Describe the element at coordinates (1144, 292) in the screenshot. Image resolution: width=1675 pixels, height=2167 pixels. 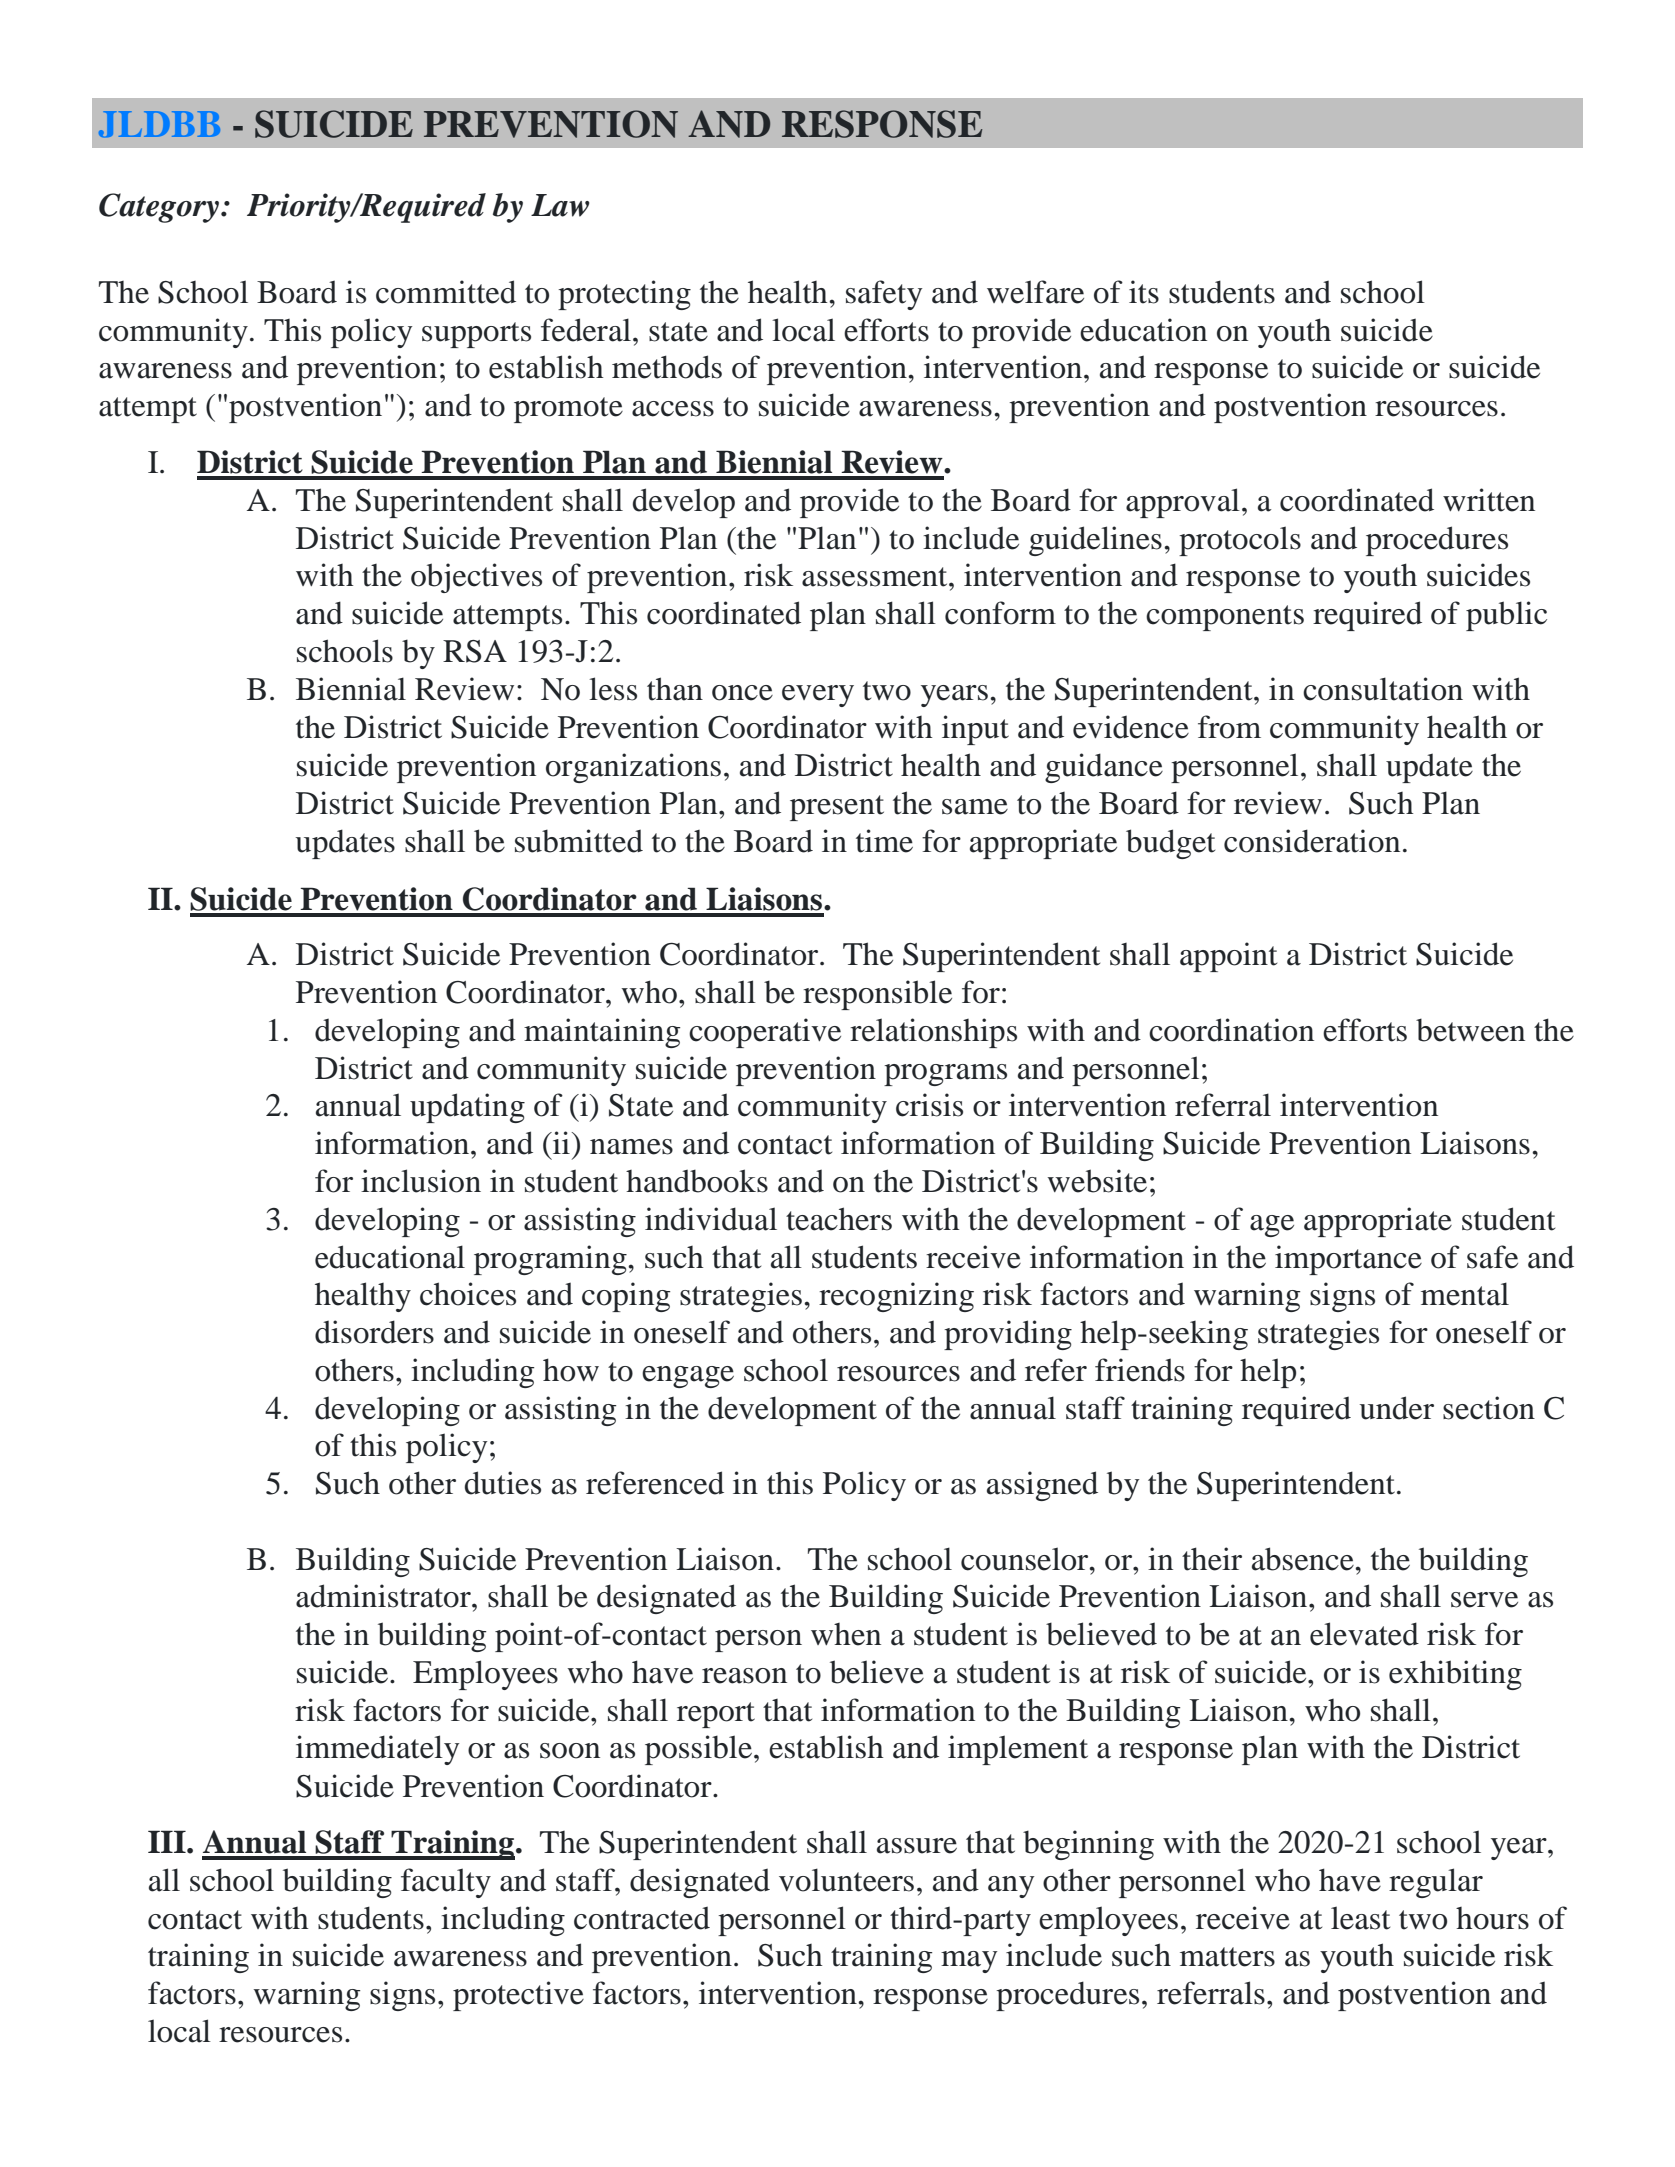
I see `its` at that location.
